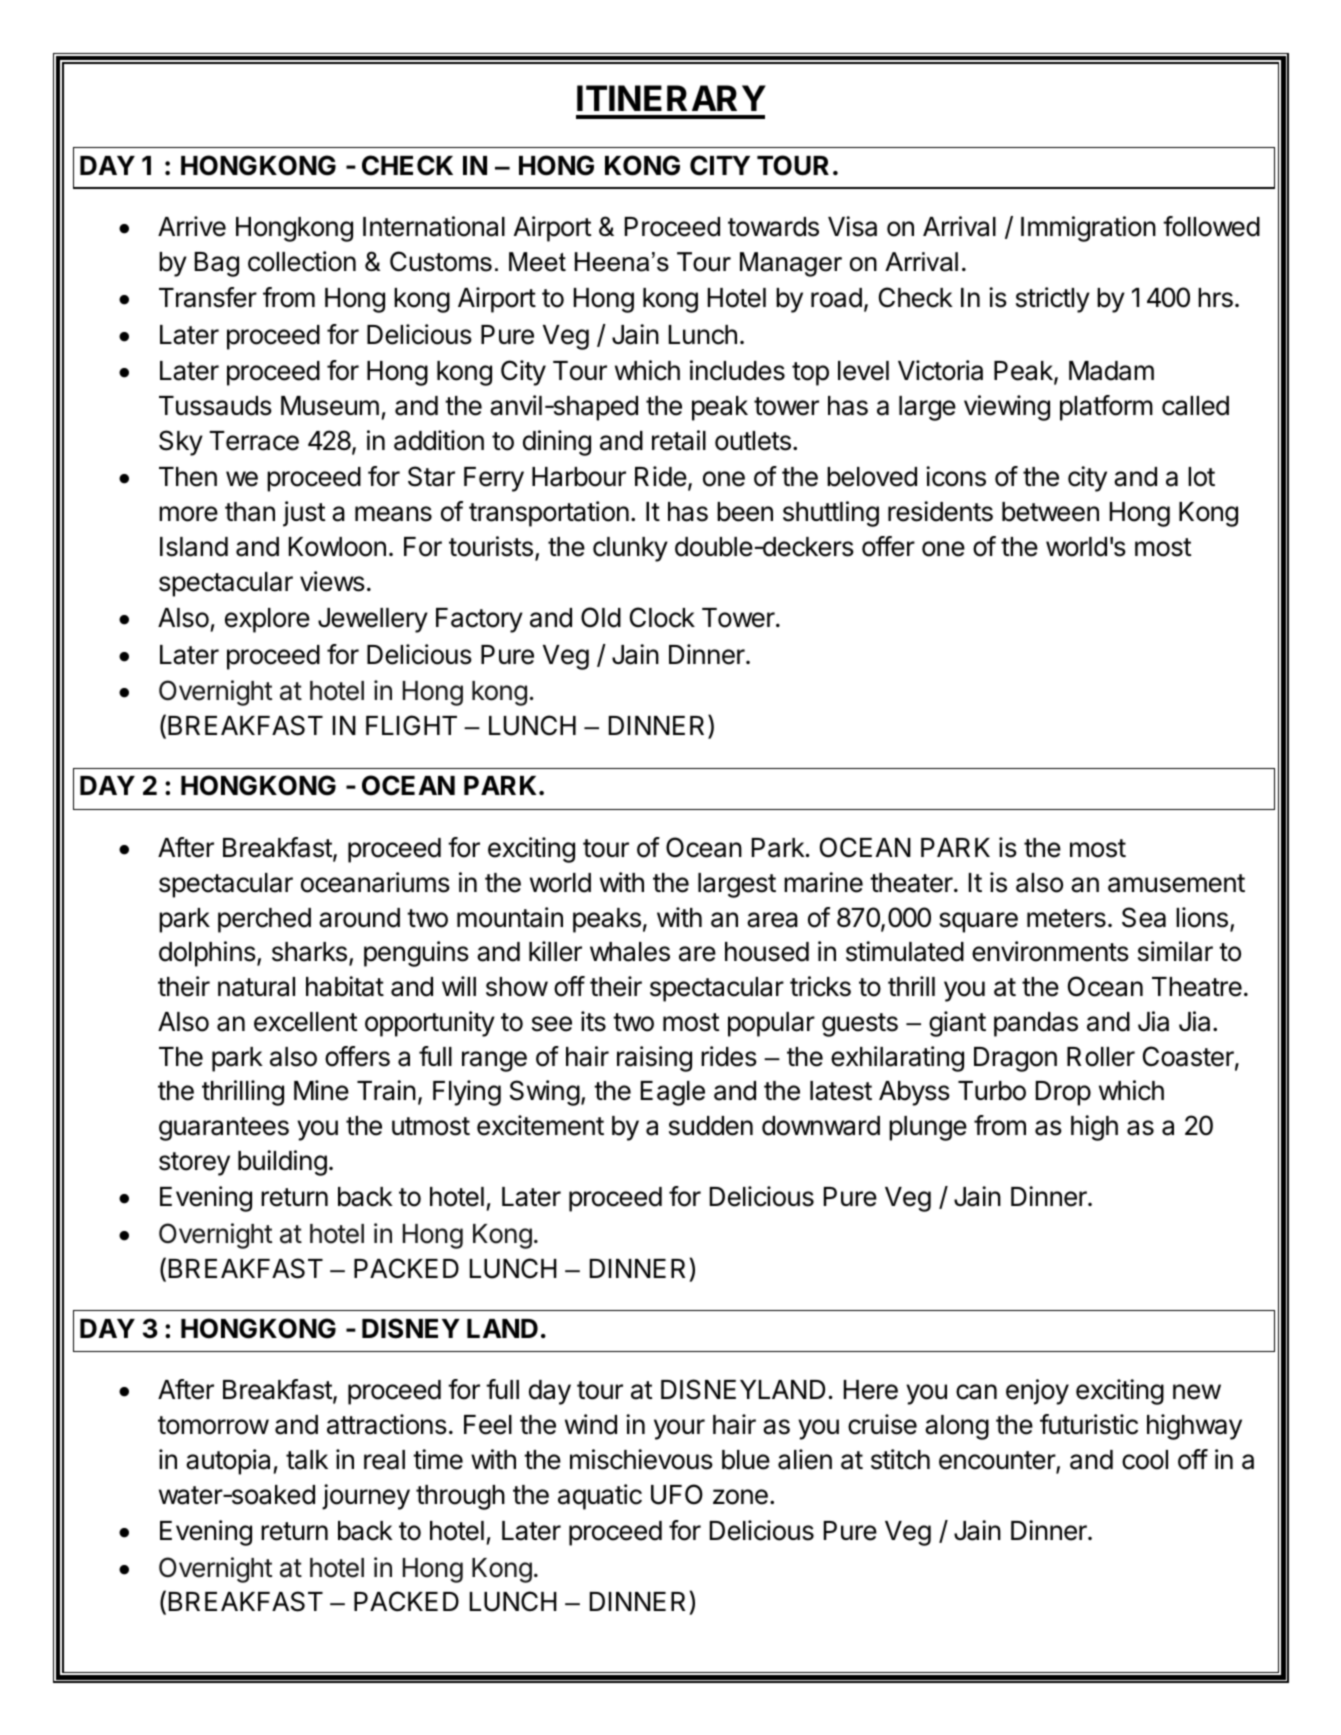  Describe the element at coordinates (192, 226) in the screenshot. I see `Arrive` at that location.
